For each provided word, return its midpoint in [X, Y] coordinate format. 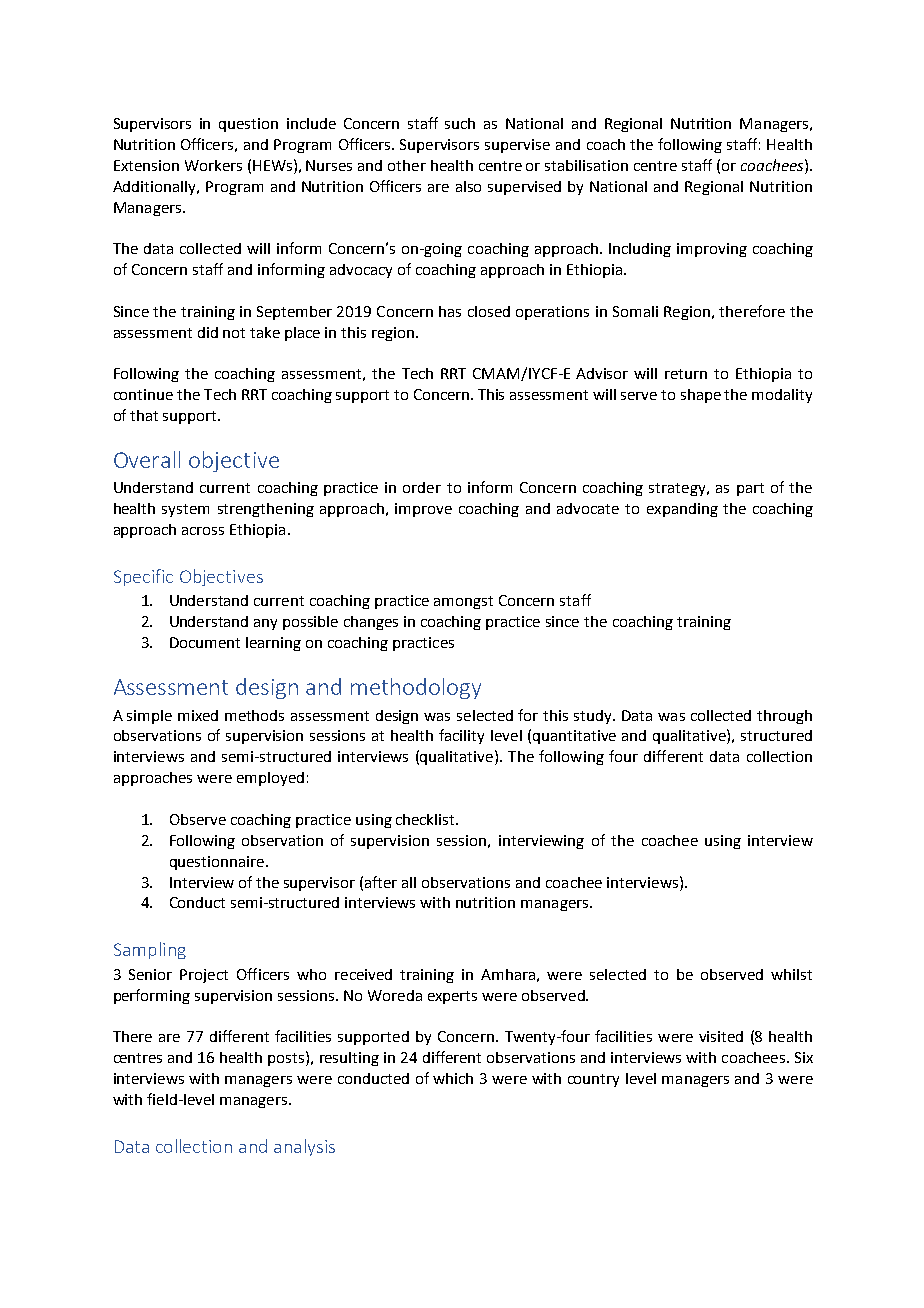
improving [712, 250]
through [784, 717]
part [750, 489]
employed [270, 779]
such [460, 123]
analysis [304, 1147]
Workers [213, 165]
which [453, 1078]
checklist [426, 819]
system [185, 510]
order [422, 487]
